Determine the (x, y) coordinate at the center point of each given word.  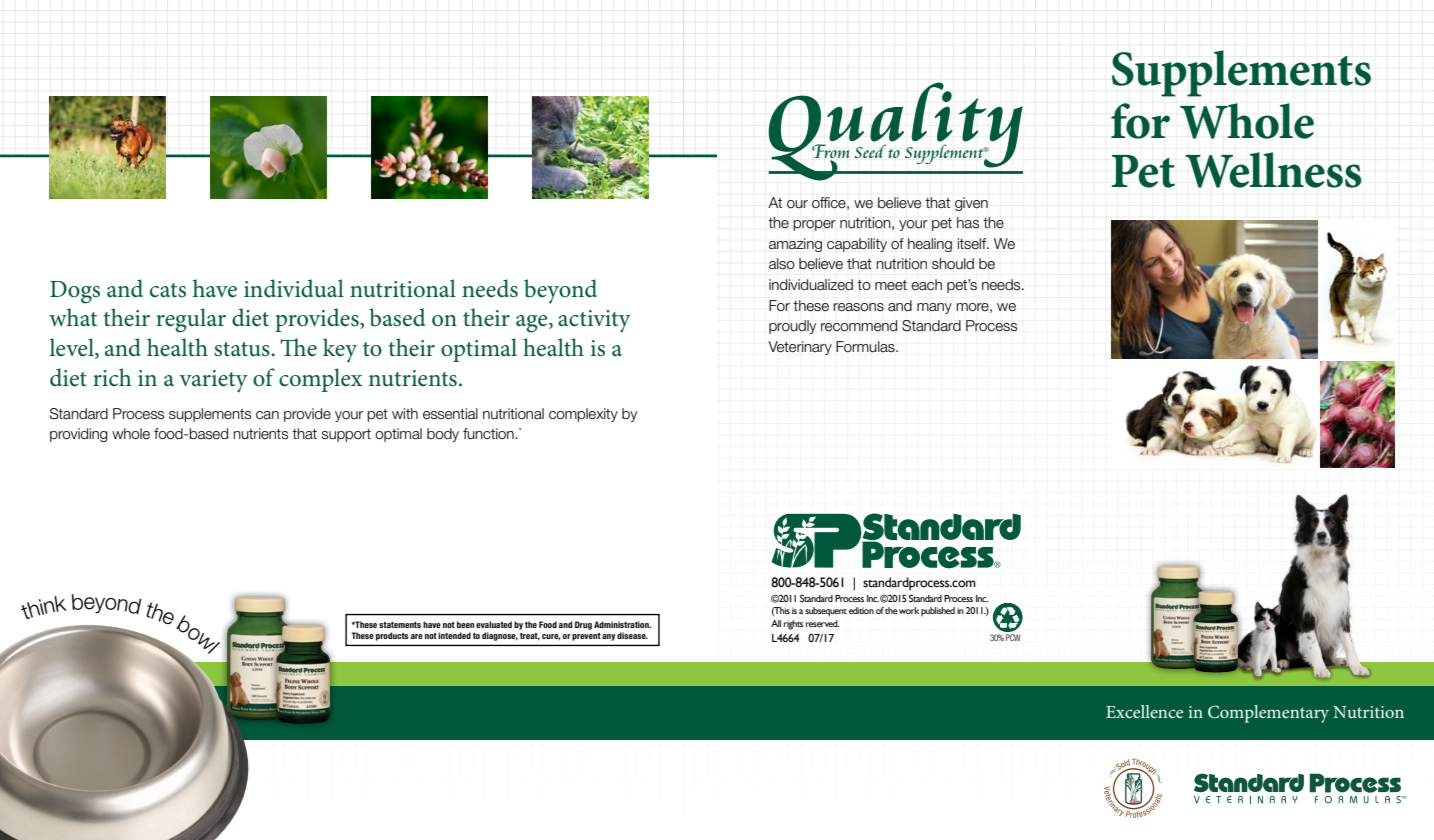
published (938, 611)
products (392, 636)
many (934, 308)
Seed (870, 151)
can (267, 415)
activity (594, 321)
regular (191, 320)
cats (168, 290)
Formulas (866, 347)
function (489, 434)
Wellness (1273, 170)
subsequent (826, 612)
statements (400, 625)
